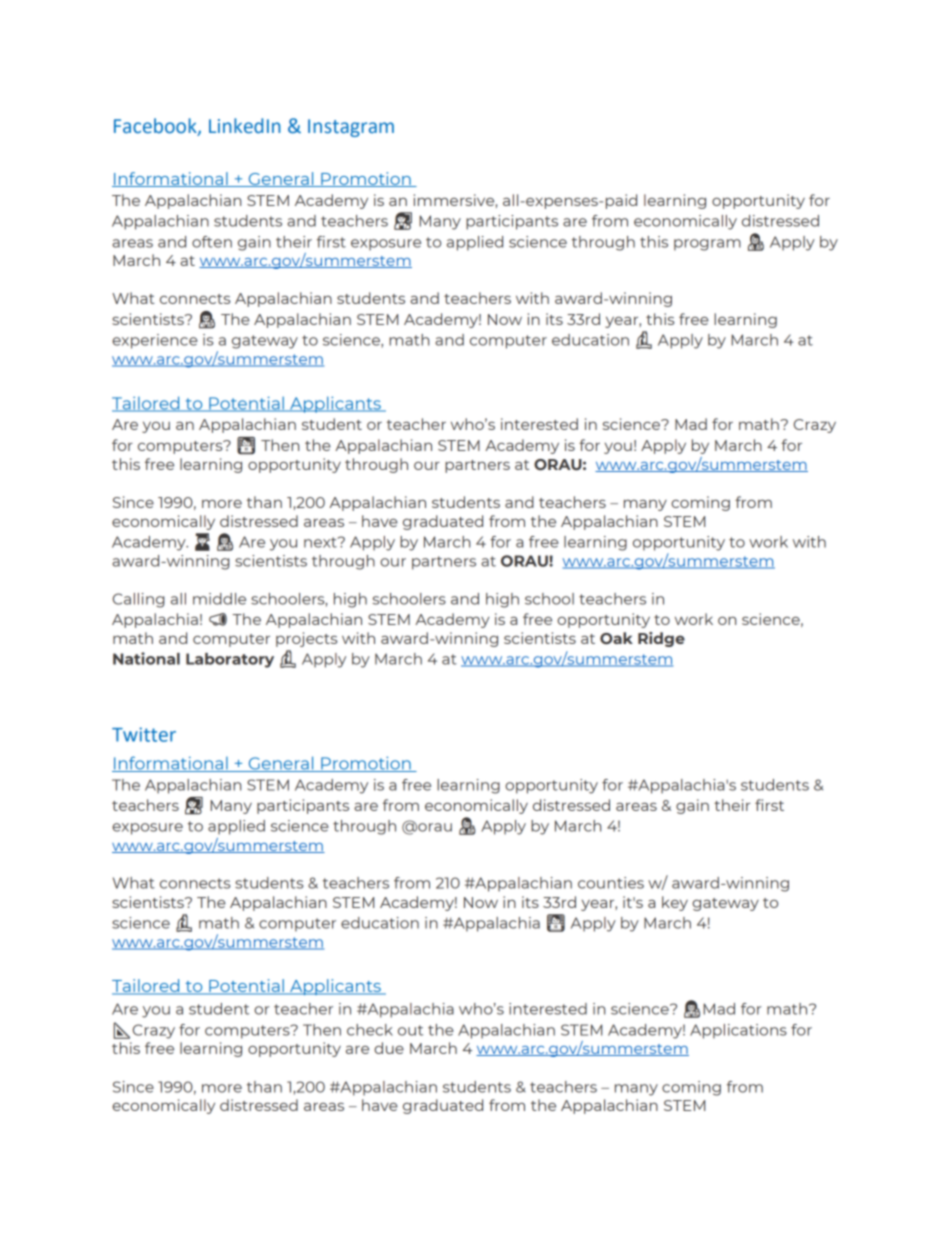 Image resolution: width=952 pixels, height=1233 pixels. I want to click on check, so click(370, 1030).
